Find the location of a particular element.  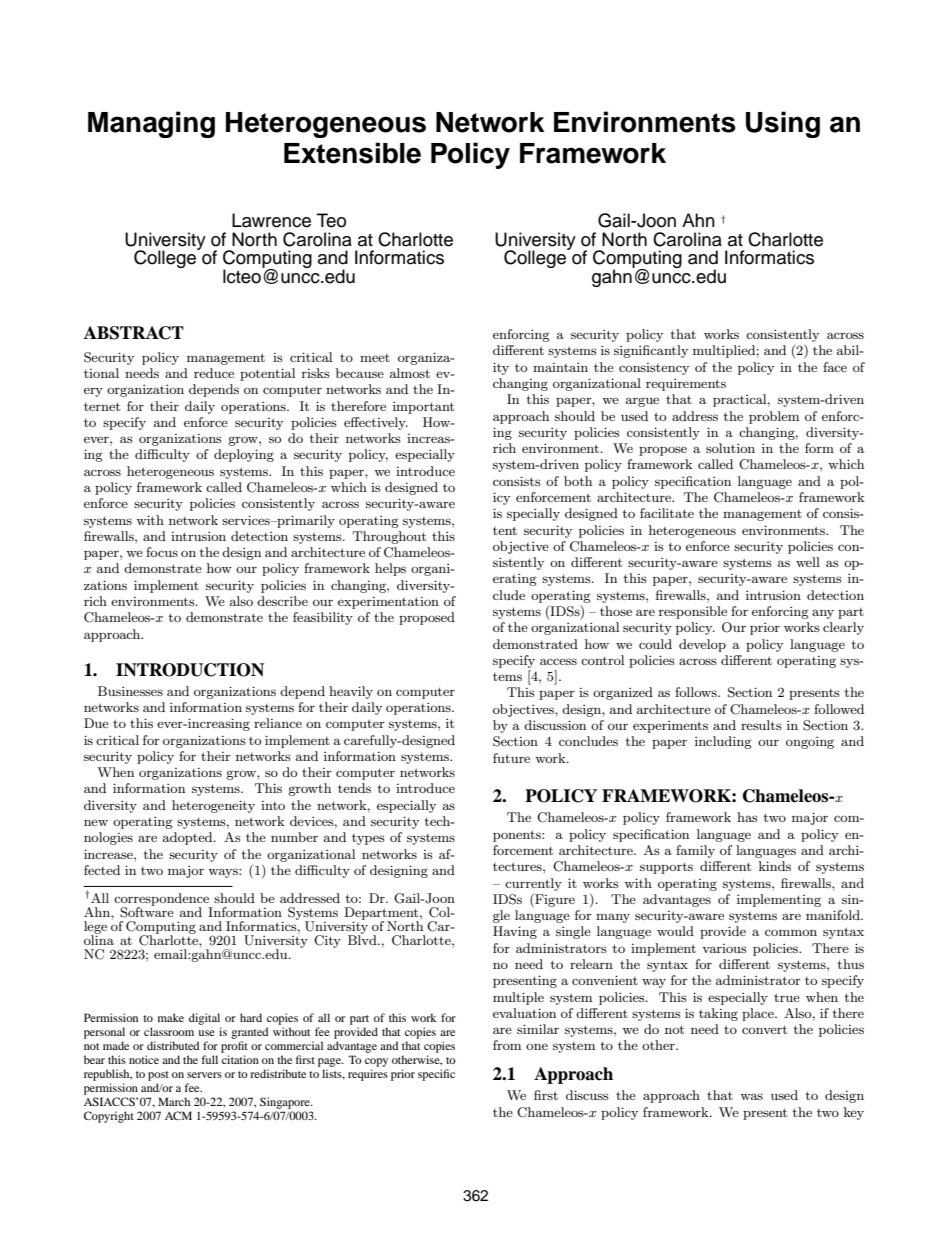

deploying is located at coordinates (244, 455).
